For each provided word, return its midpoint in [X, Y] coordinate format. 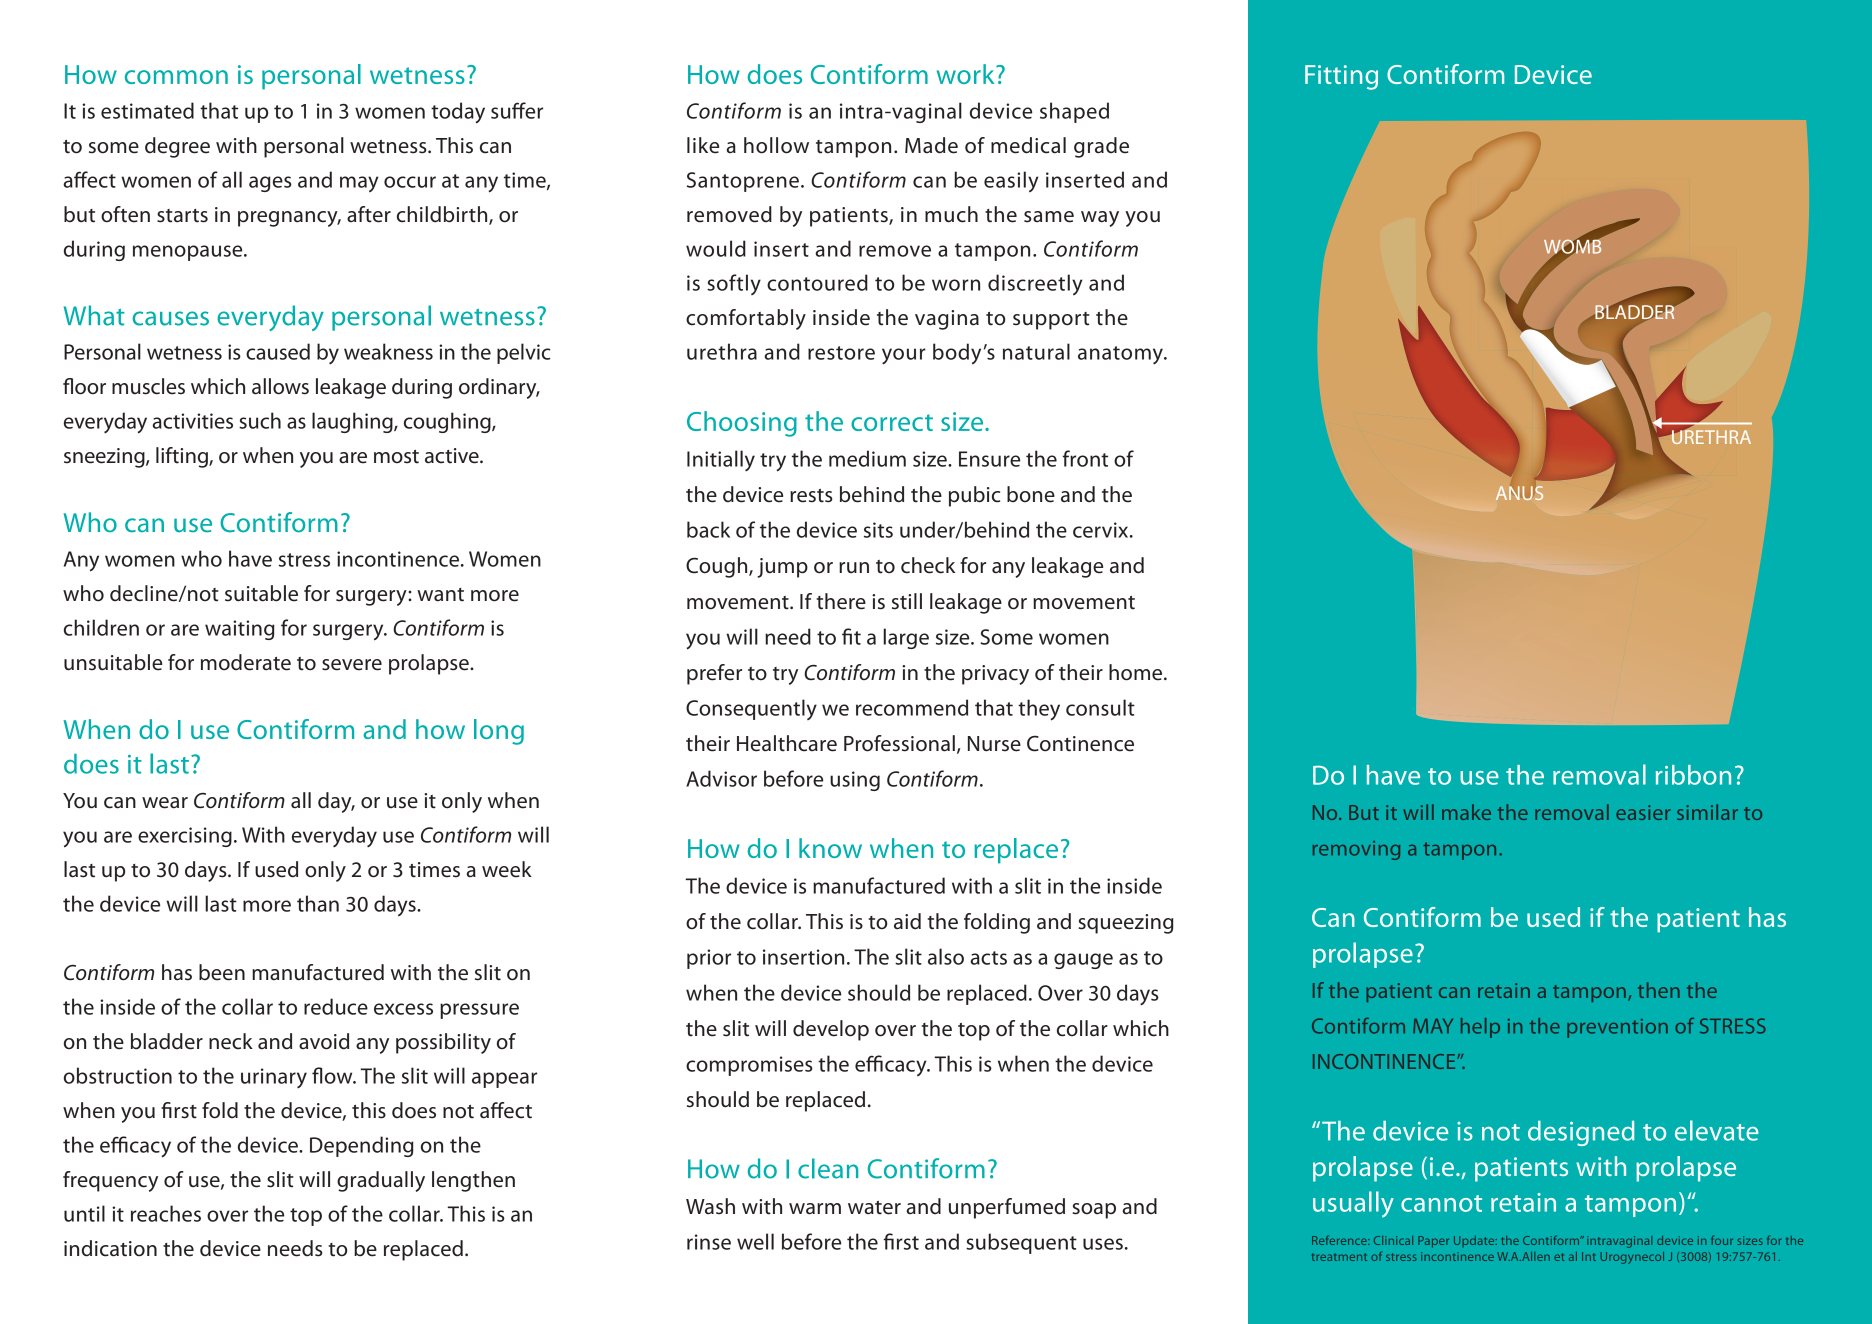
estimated [147, 110]
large [906, 638]
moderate [246, 662]
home [1137, 672]
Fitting [1341, 77]
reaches [166, 1213]
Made [931, 145]
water [874, 1208]
